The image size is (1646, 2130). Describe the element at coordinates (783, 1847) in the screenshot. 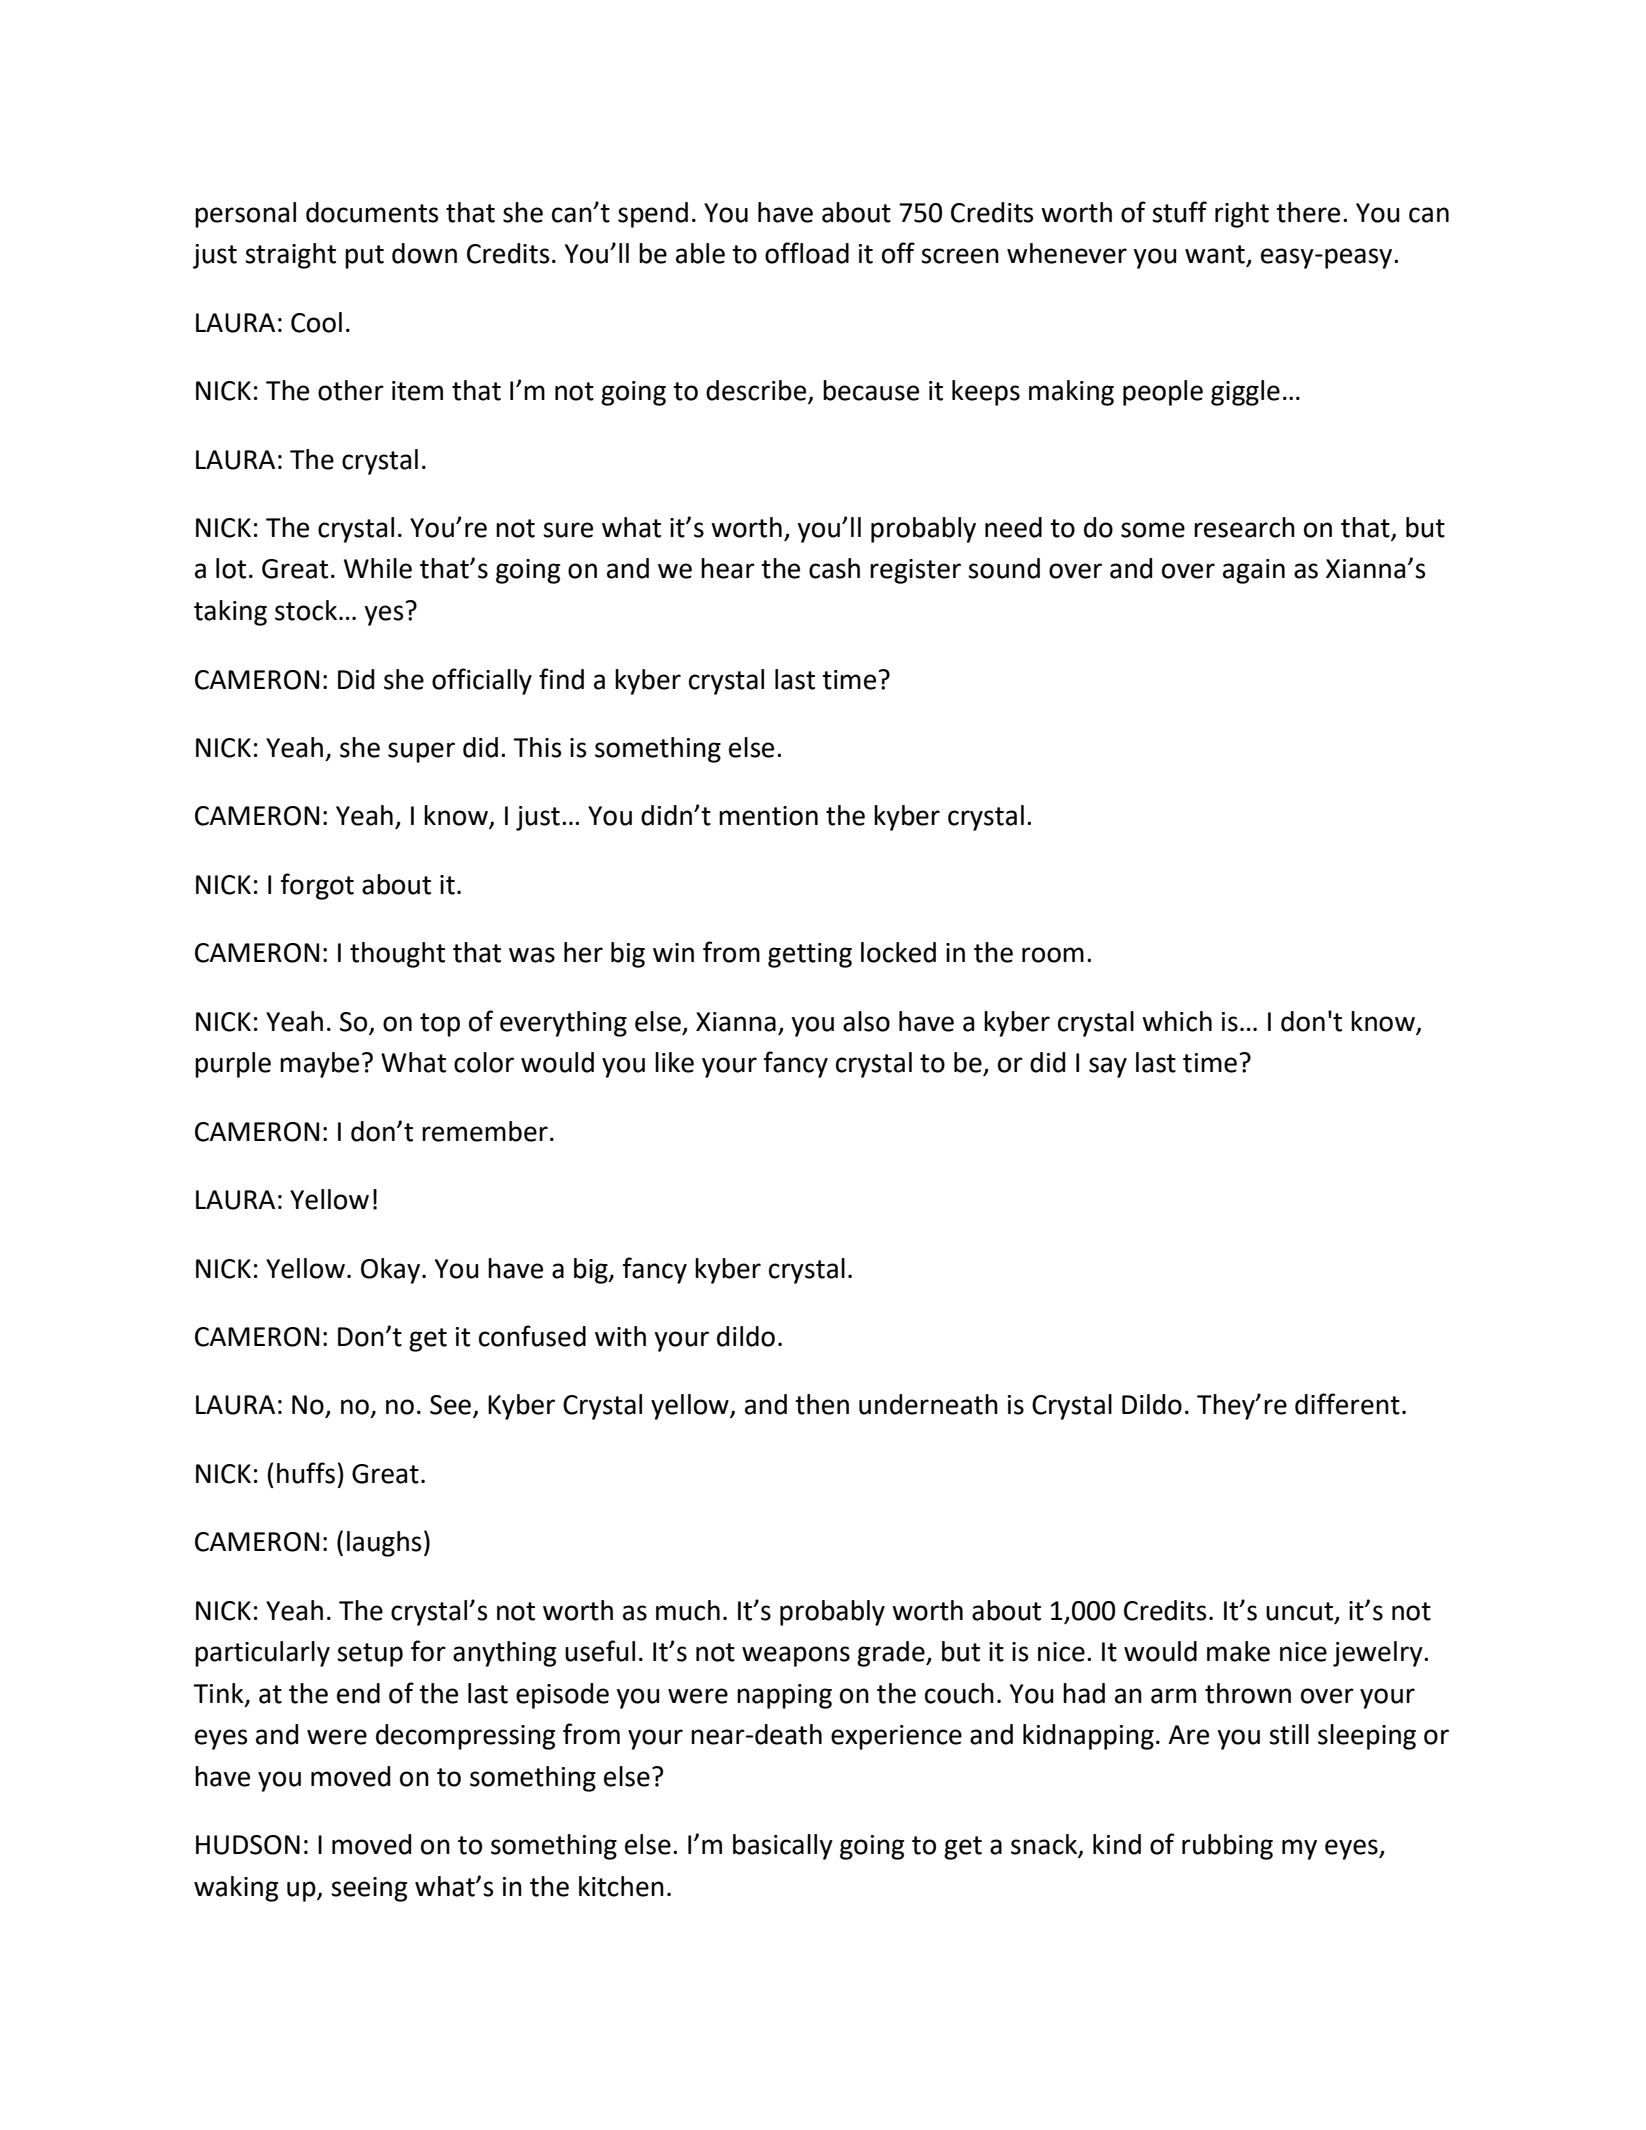

I see `basically` at that location.
